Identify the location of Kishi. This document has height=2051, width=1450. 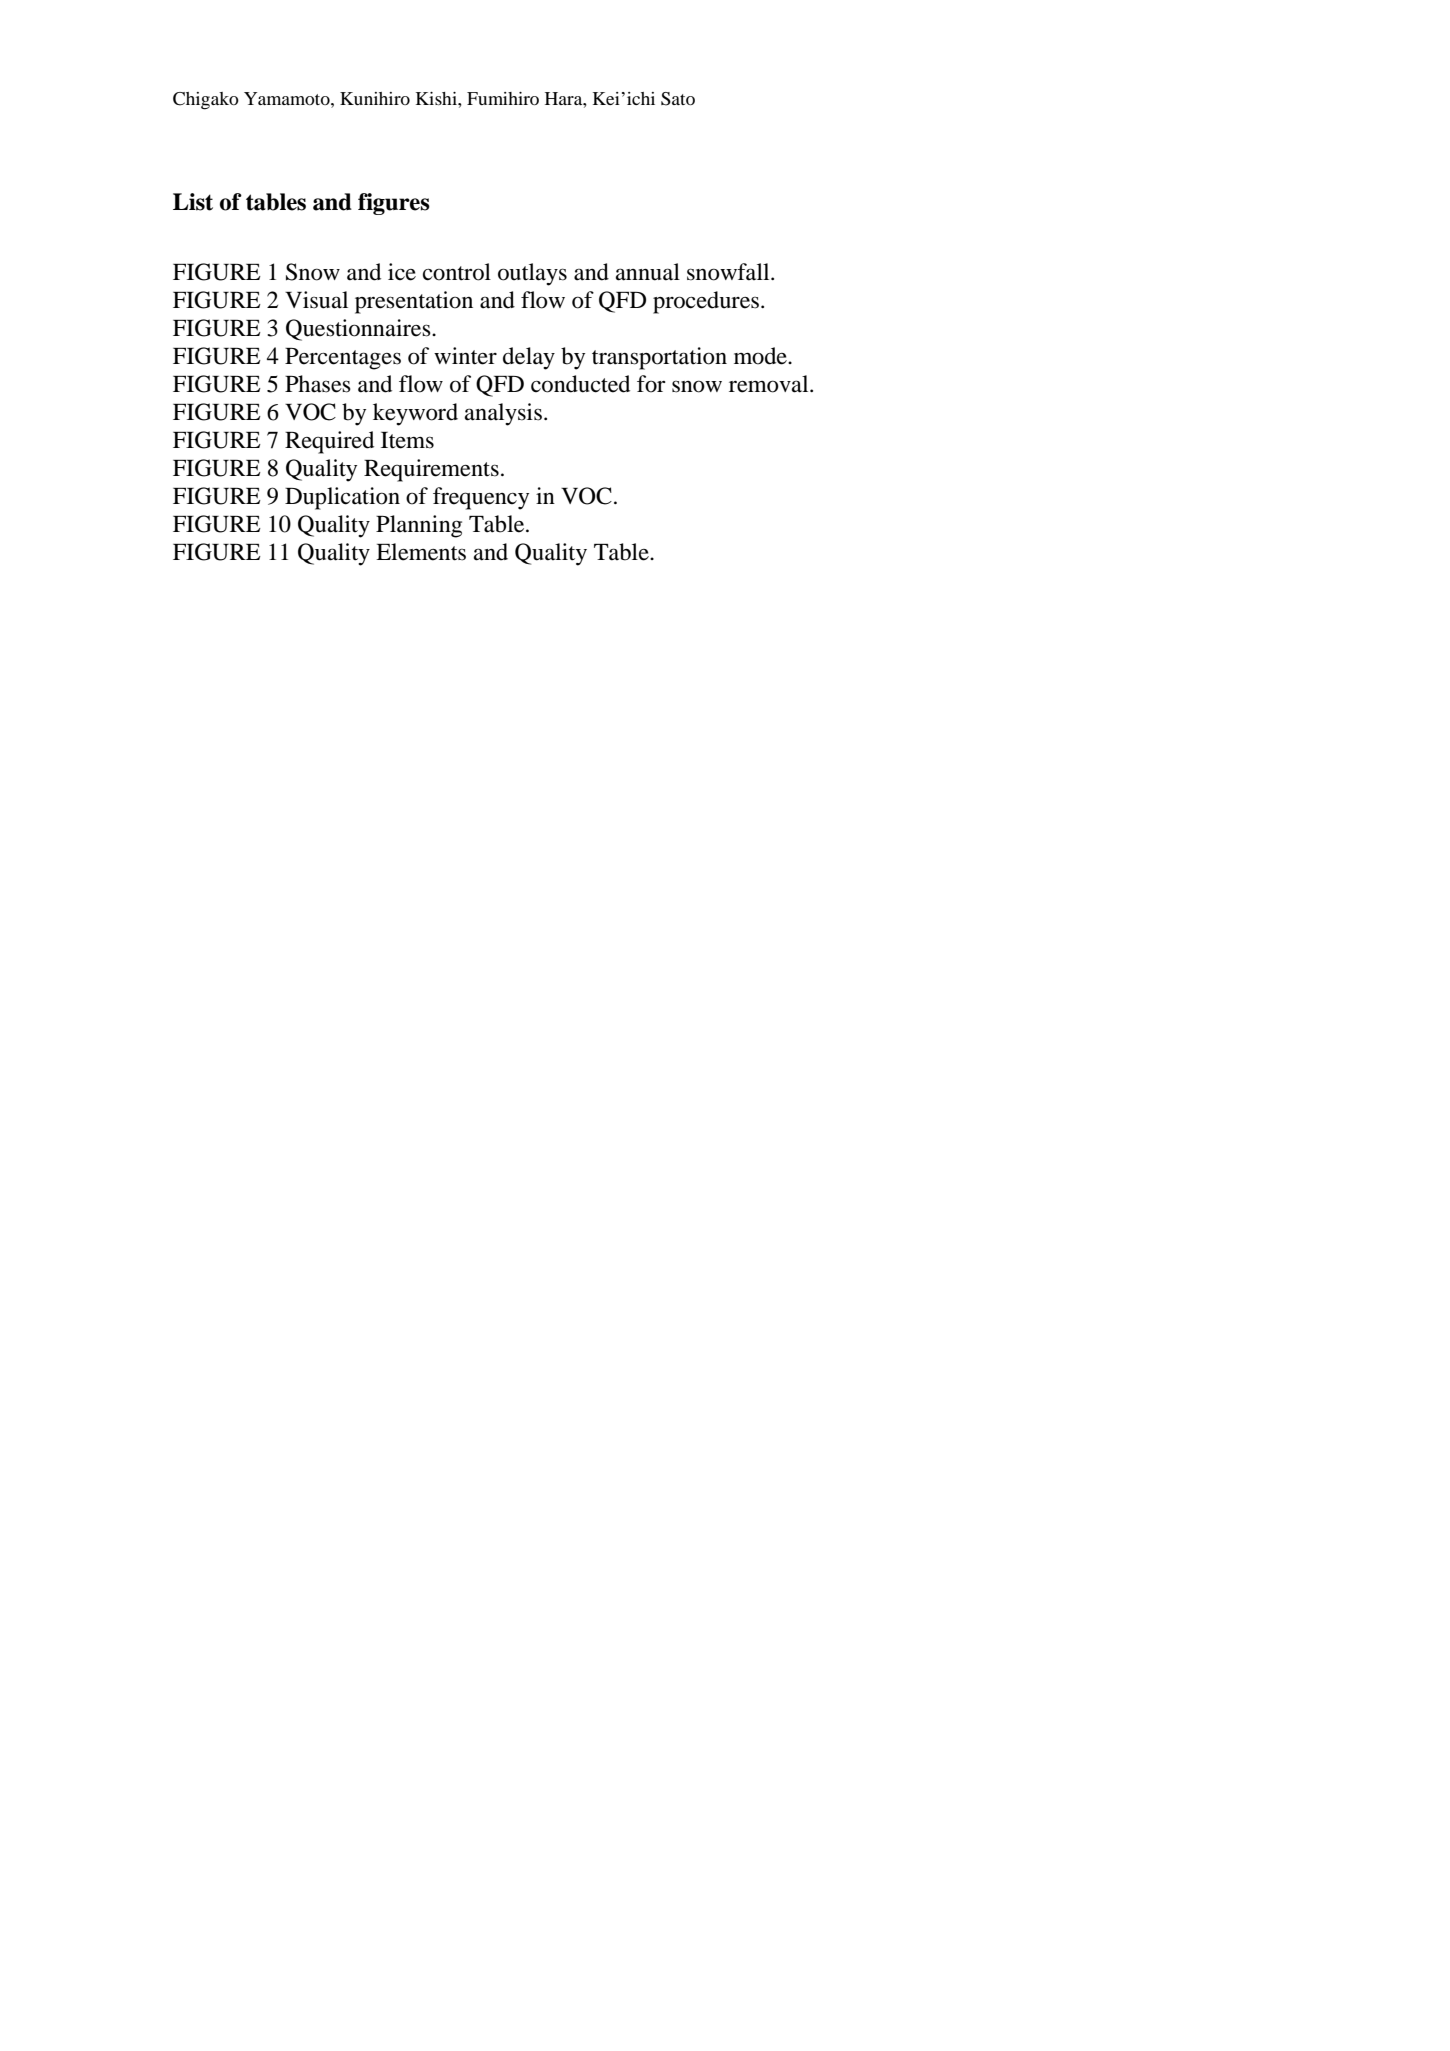
(437, 98).
